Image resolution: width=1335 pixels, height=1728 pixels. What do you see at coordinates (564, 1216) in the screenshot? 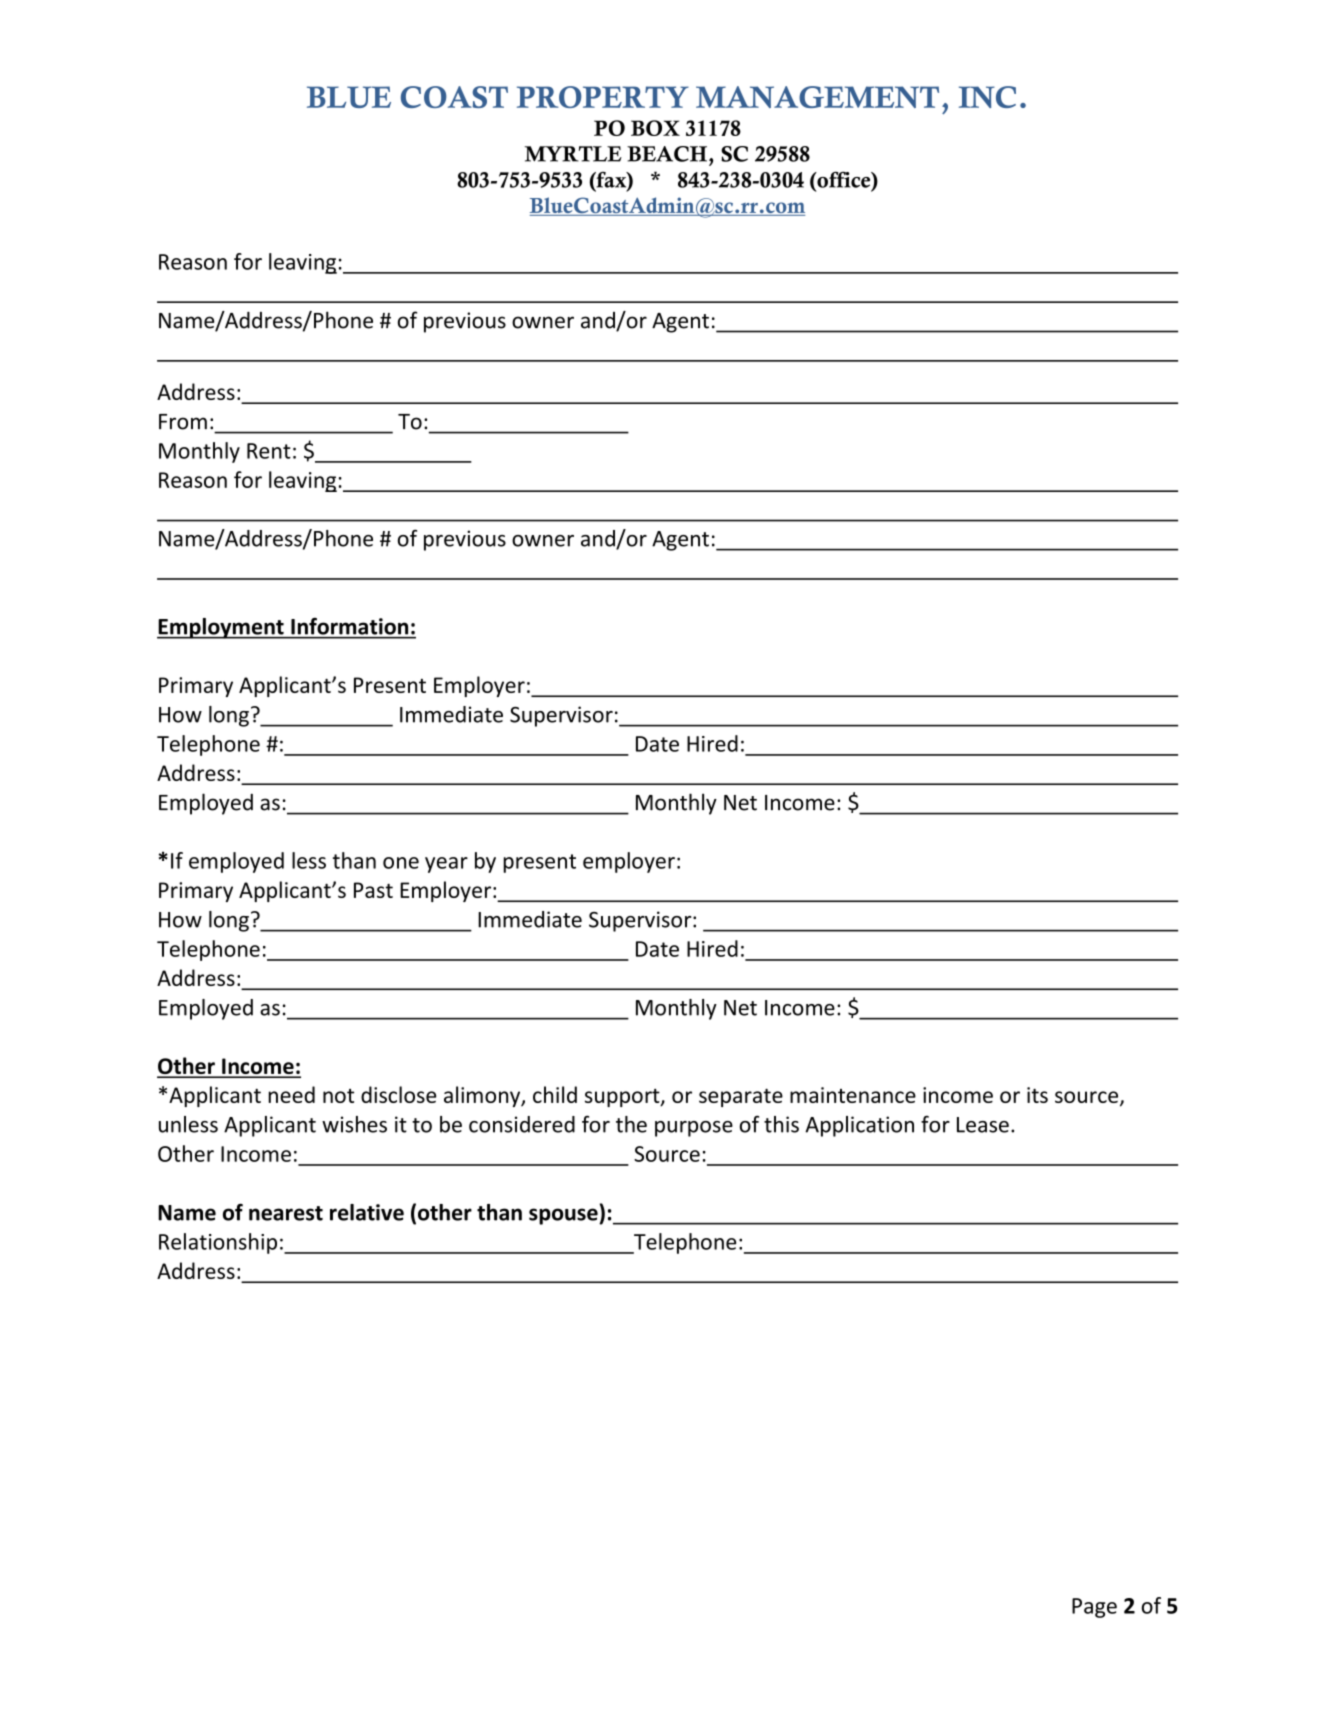
I see `spouse` at bounding box center [564, 1216].
